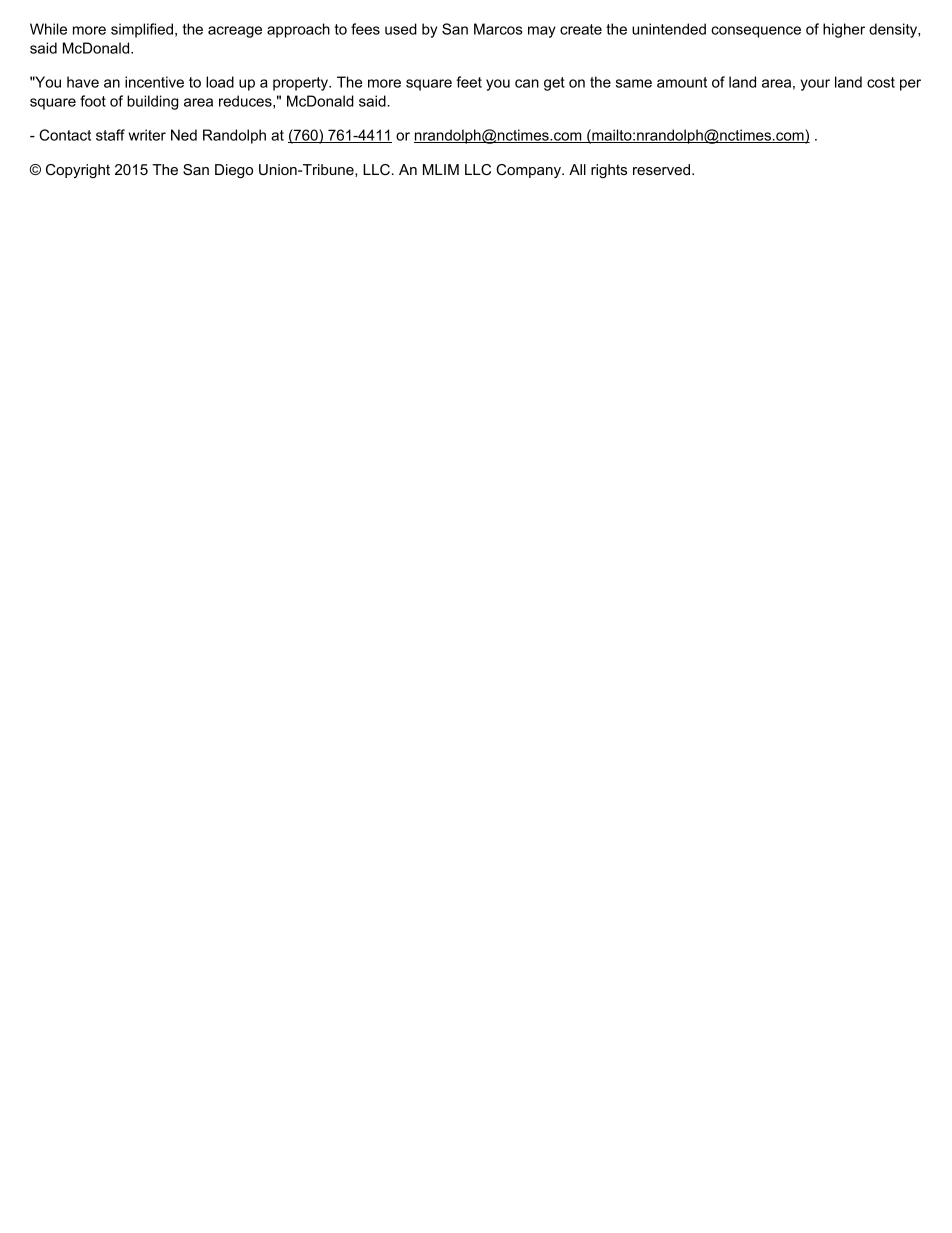 Image resolution: width=952 pixels, height=1233 pixels. I want to click on feet, so click(469, 82).
